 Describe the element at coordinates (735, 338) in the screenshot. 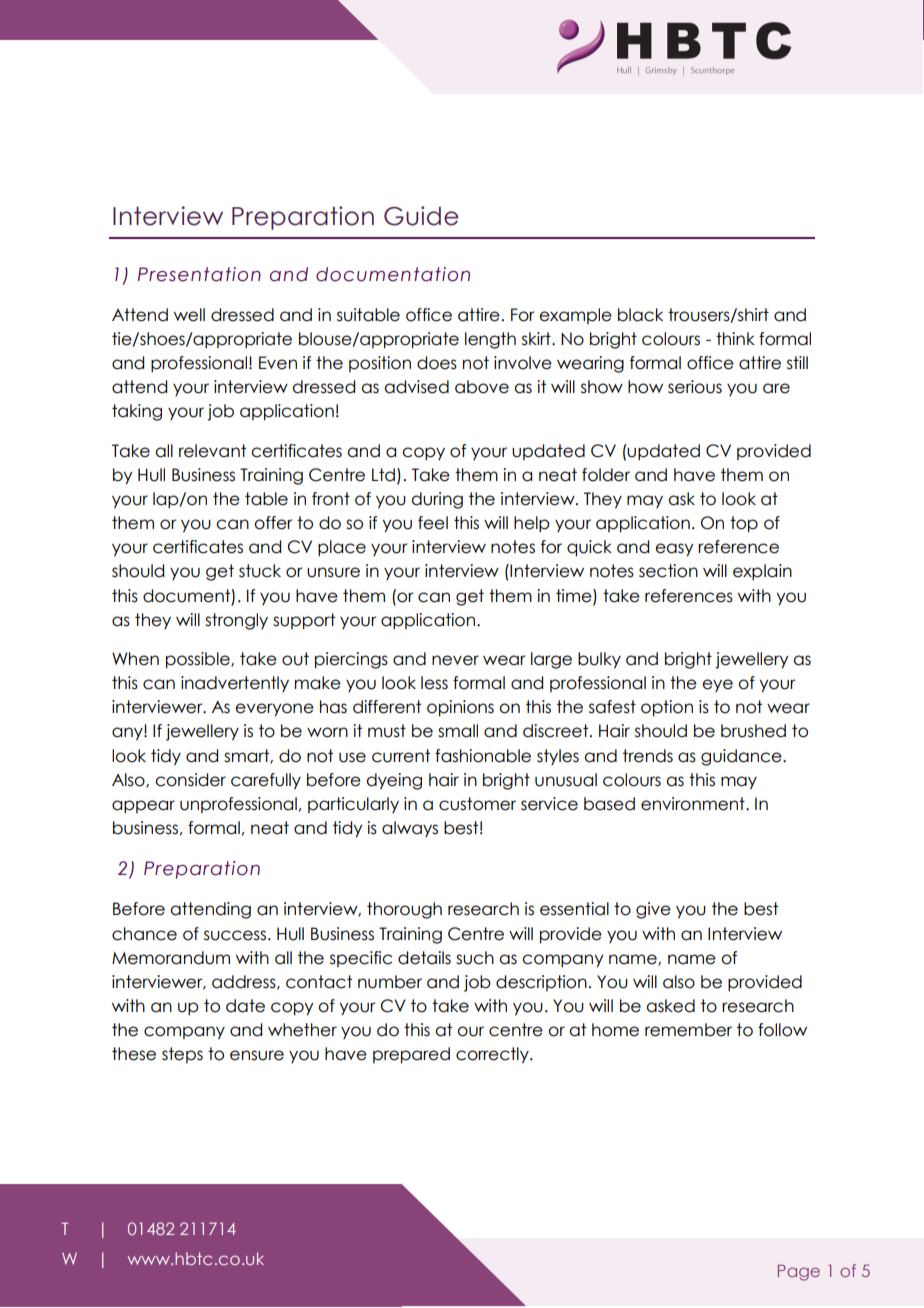

I see `think` at that location.
